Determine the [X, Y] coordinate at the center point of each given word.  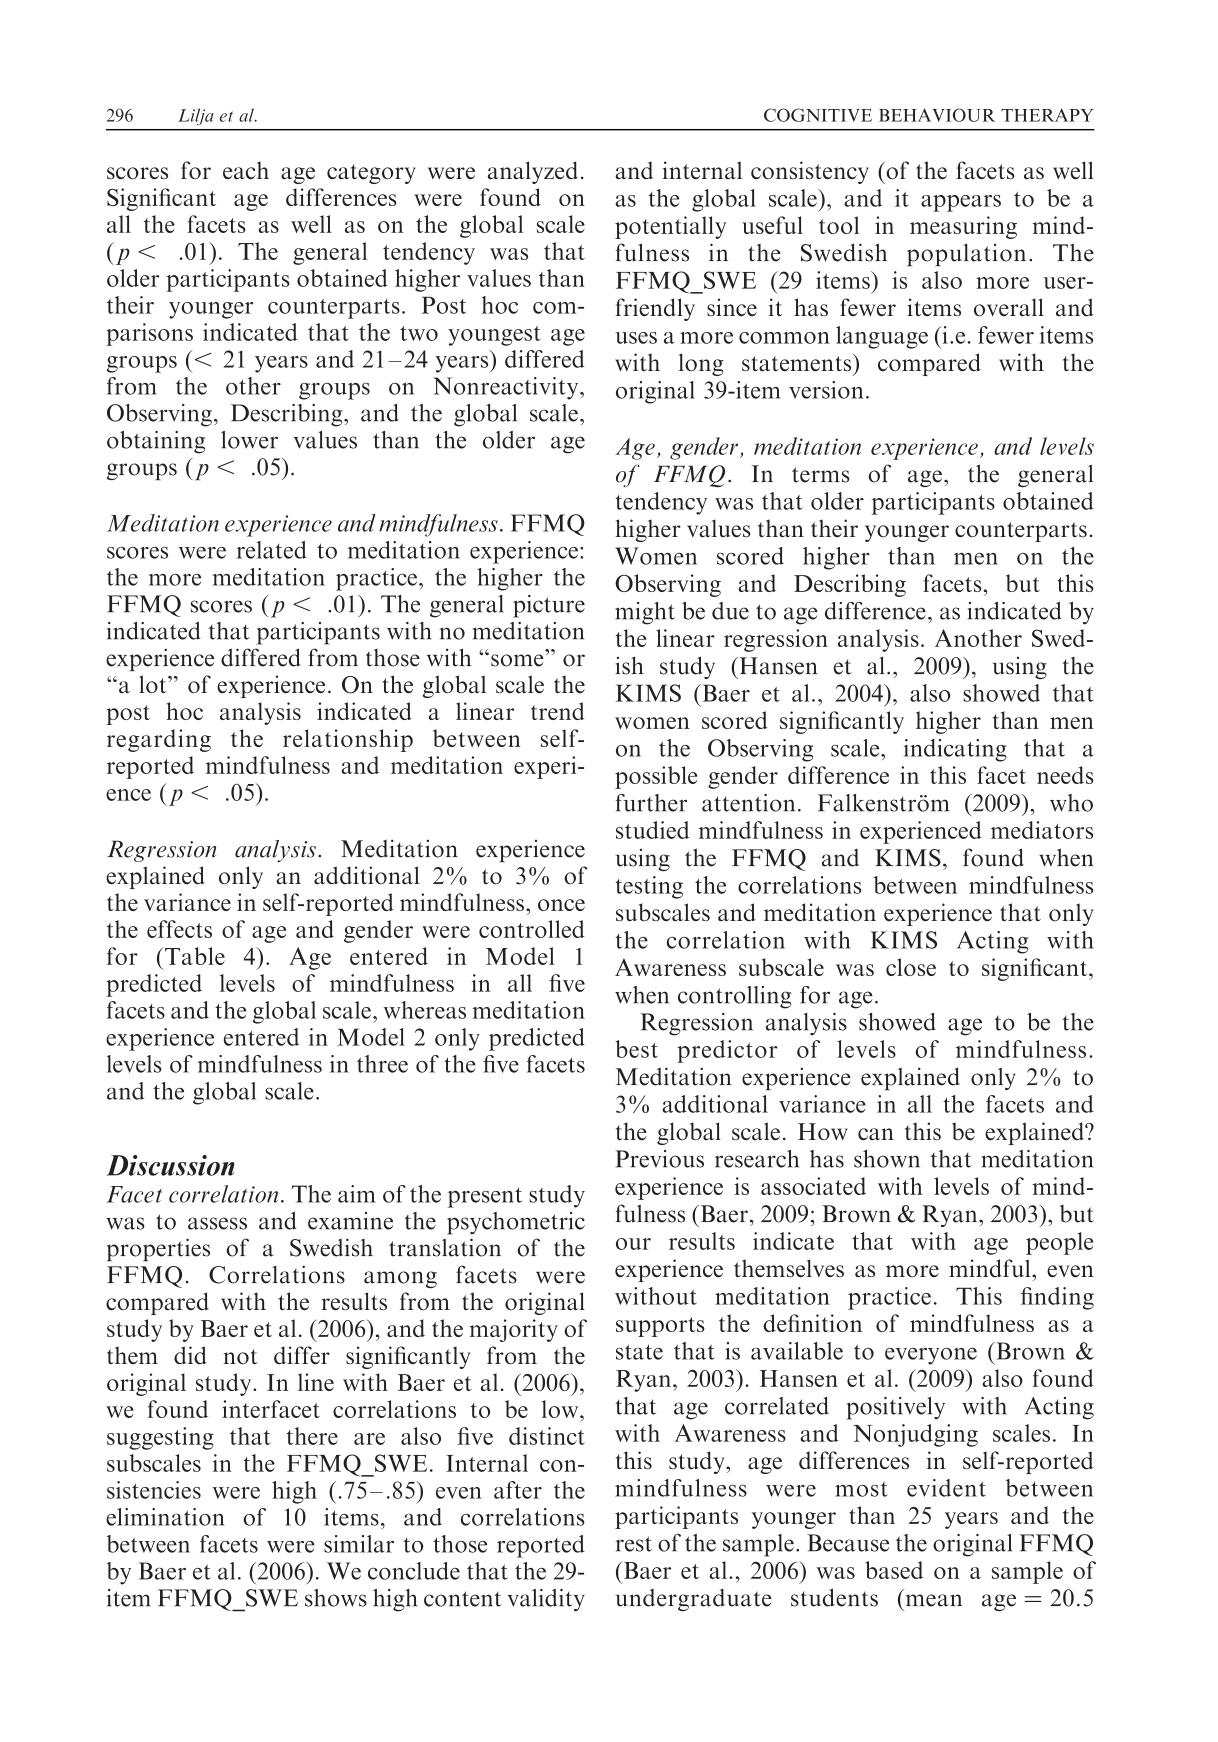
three [382, 1064]
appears [961, 203]
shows [336, 1598]
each [246, 170]
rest [634, 1544]
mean [934, 1600]
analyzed [533, 172]
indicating [955, 750]
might [645, 613]
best [636, 1049]
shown [887, 1159]
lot [154, 684]
